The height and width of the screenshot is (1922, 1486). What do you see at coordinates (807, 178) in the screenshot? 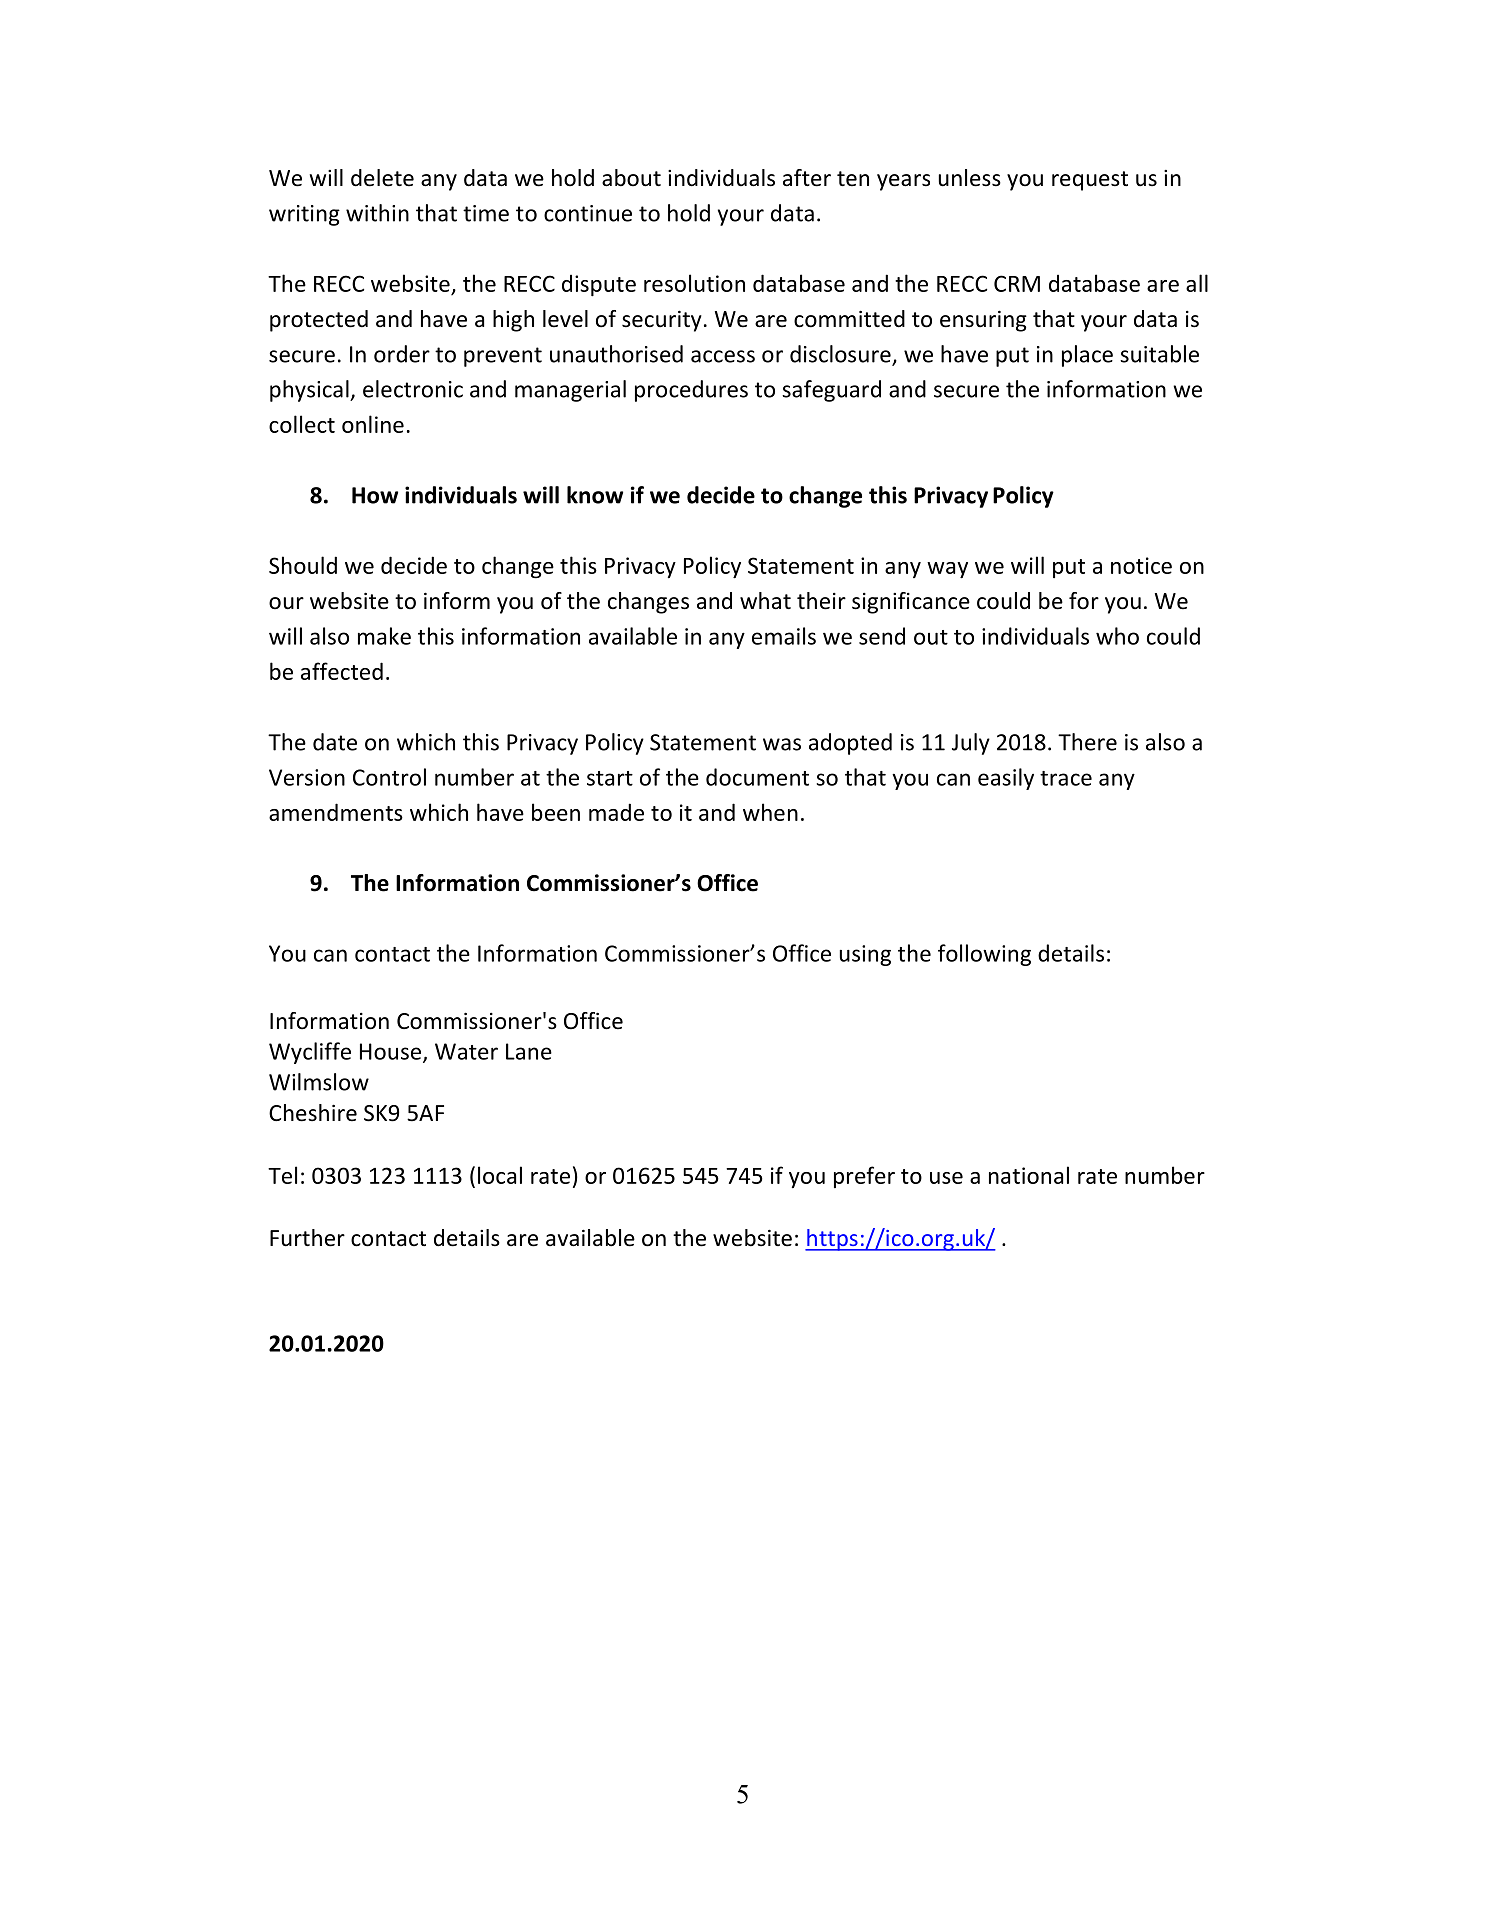
I see `after` at bounding box center [807, 178].
